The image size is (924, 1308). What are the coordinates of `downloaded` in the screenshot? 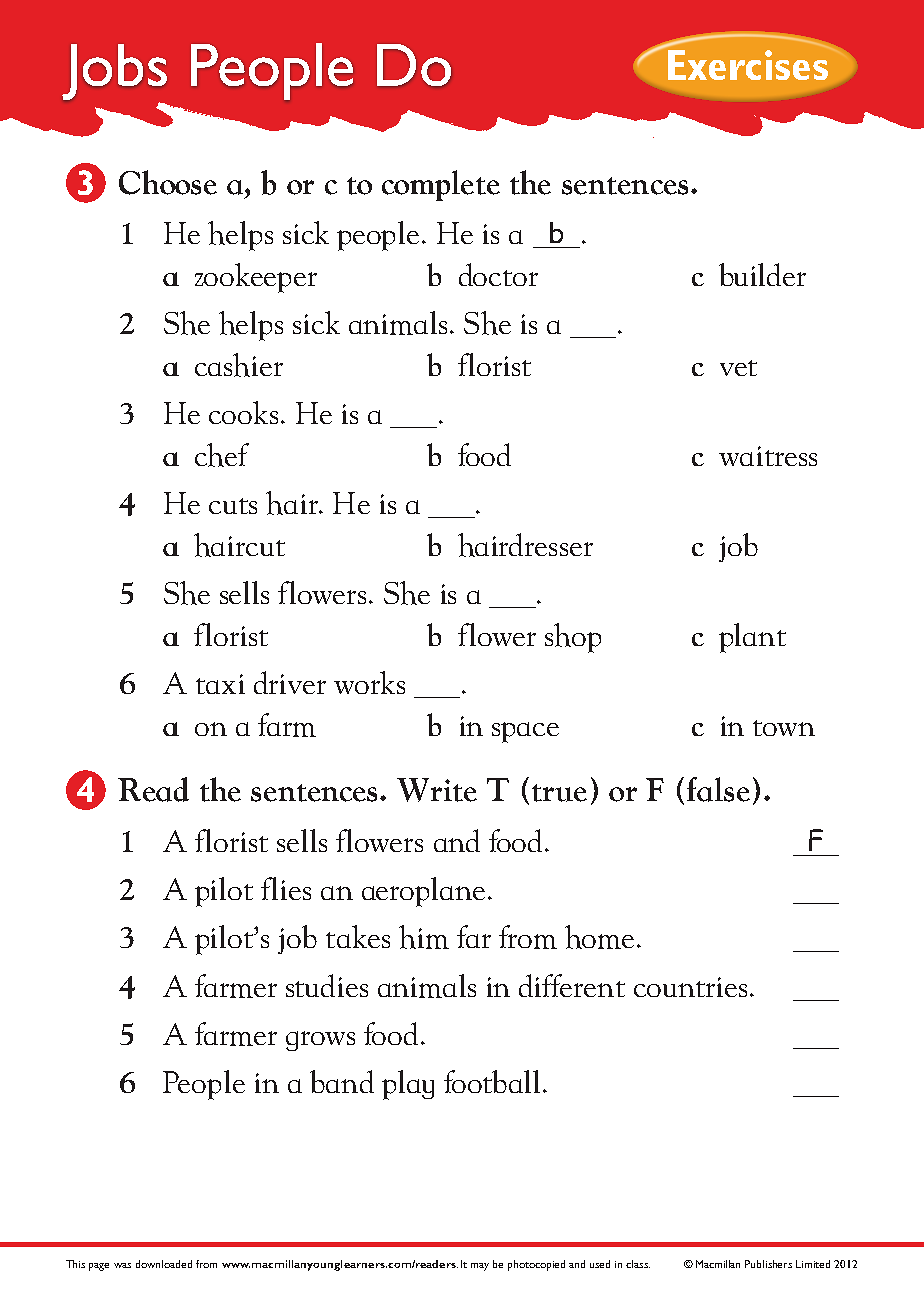 It's located at (164, 1264).
